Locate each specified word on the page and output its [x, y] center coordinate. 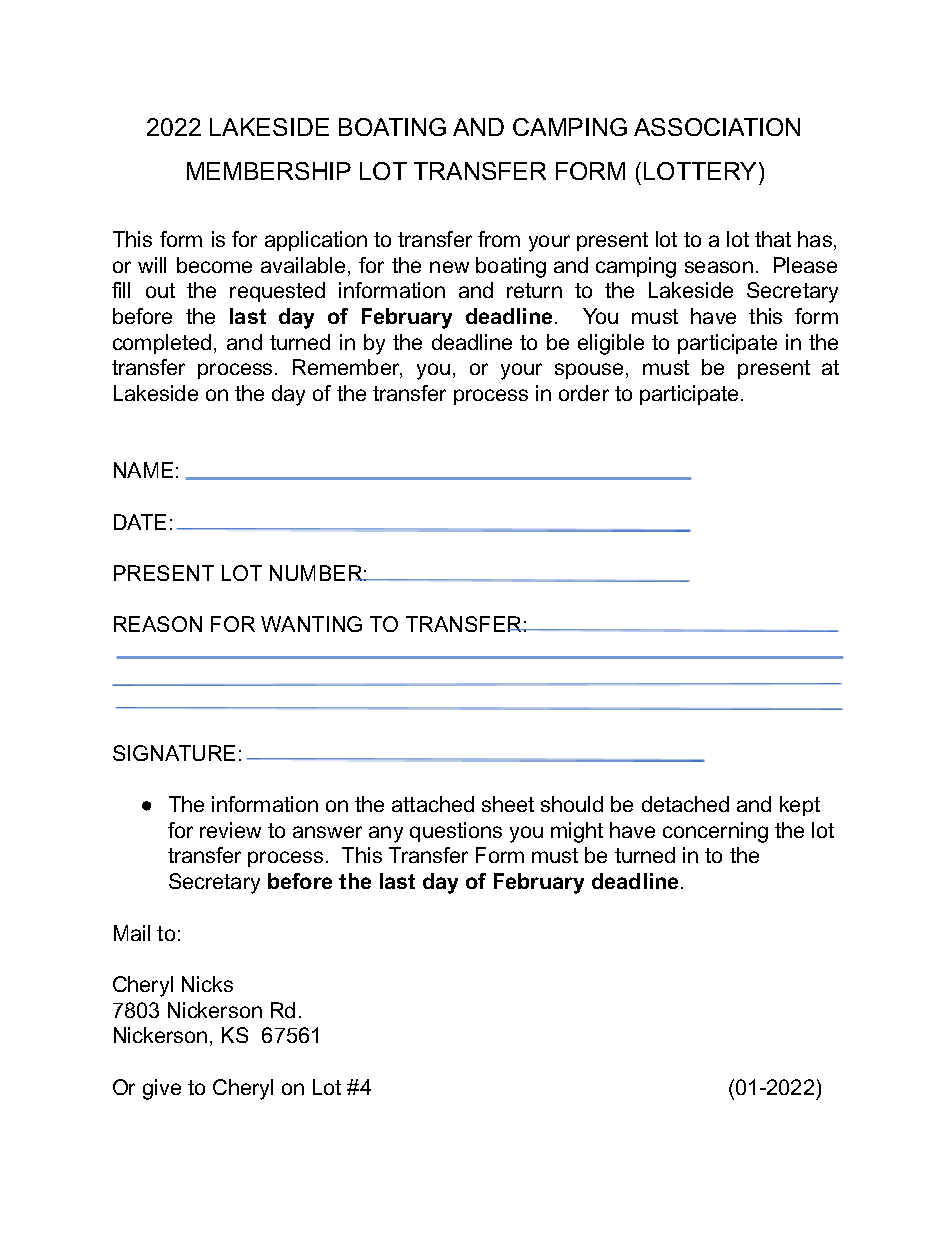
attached [433, 804]
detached [685, 804]
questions [456, 832]
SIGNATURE [174, 753]
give [162, 1089]
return [534, 290]
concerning [715, 832]
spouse [589, 371]
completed [162, 344]
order [584, 393]
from [499, 239]
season [719, 267]
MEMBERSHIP [269, 171]
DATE [140, 522]
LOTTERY [700, 171]
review [230, 830]
